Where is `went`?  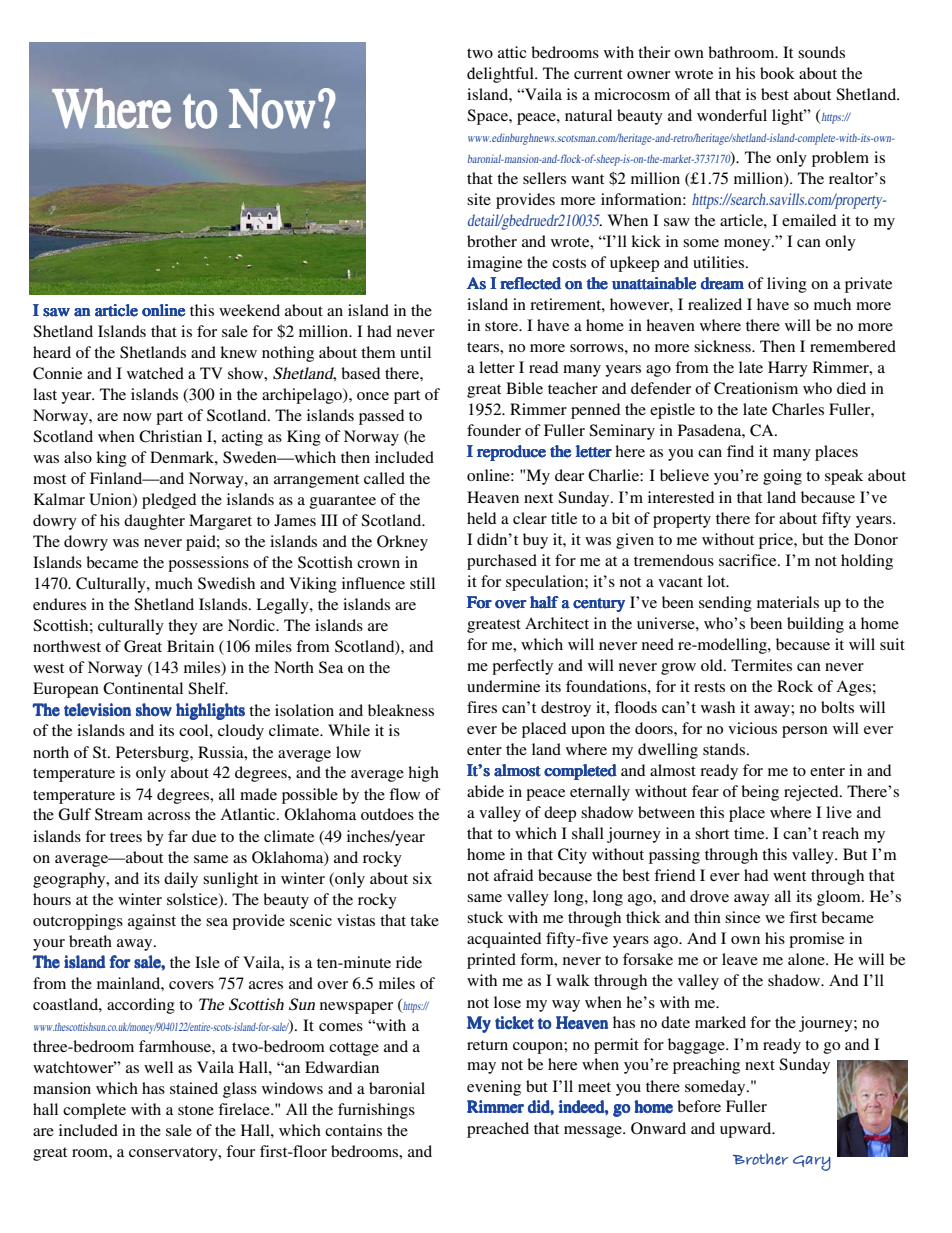 went is located at coordinates (789, 876).
